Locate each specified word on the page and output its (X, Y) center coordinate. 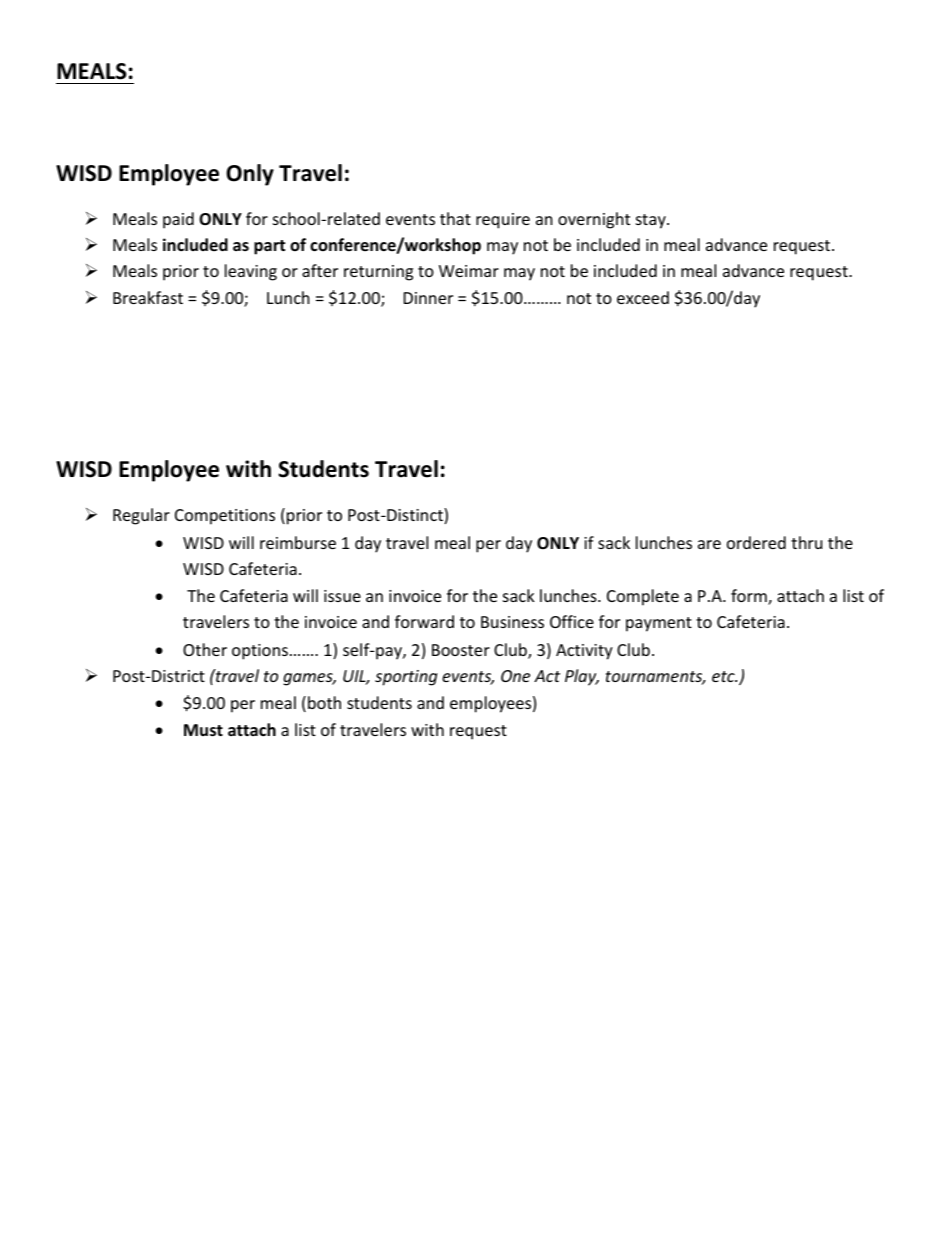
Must (203, 730)
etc (724, 676)
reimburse (298, 542)
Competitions (225, 517)
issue (342, 596)
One (515, 676)
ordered (756, 542)
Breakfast (148, 297)
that (455, 218)
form (750, 597)
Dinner (428, 298)
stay (652, 221)
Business (512, 622)
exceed (643, 297)
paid (178, 220)
